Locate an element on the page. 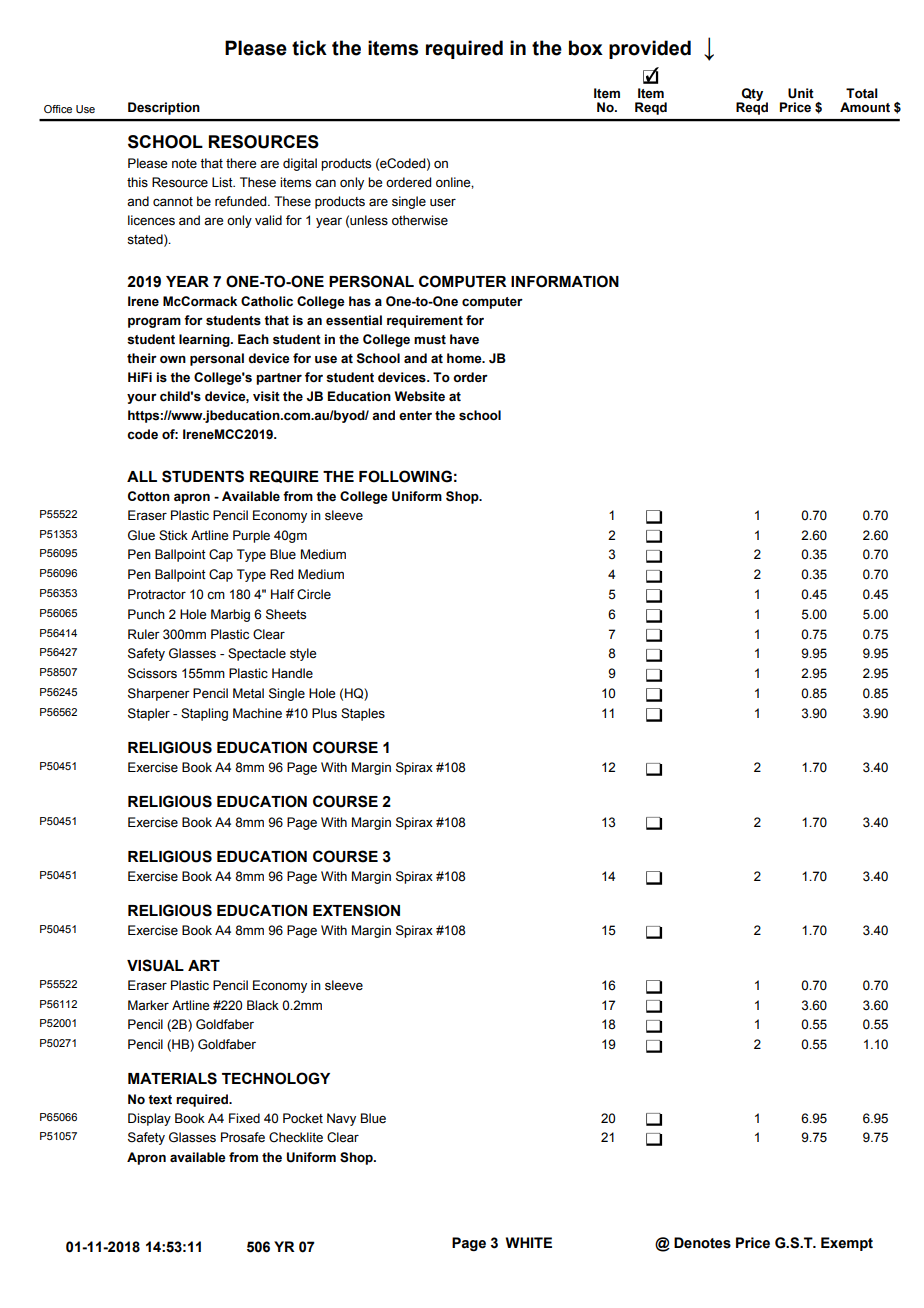 The width and height of the document is (924, 1308). Display is located at coordinates (149, 1119).
